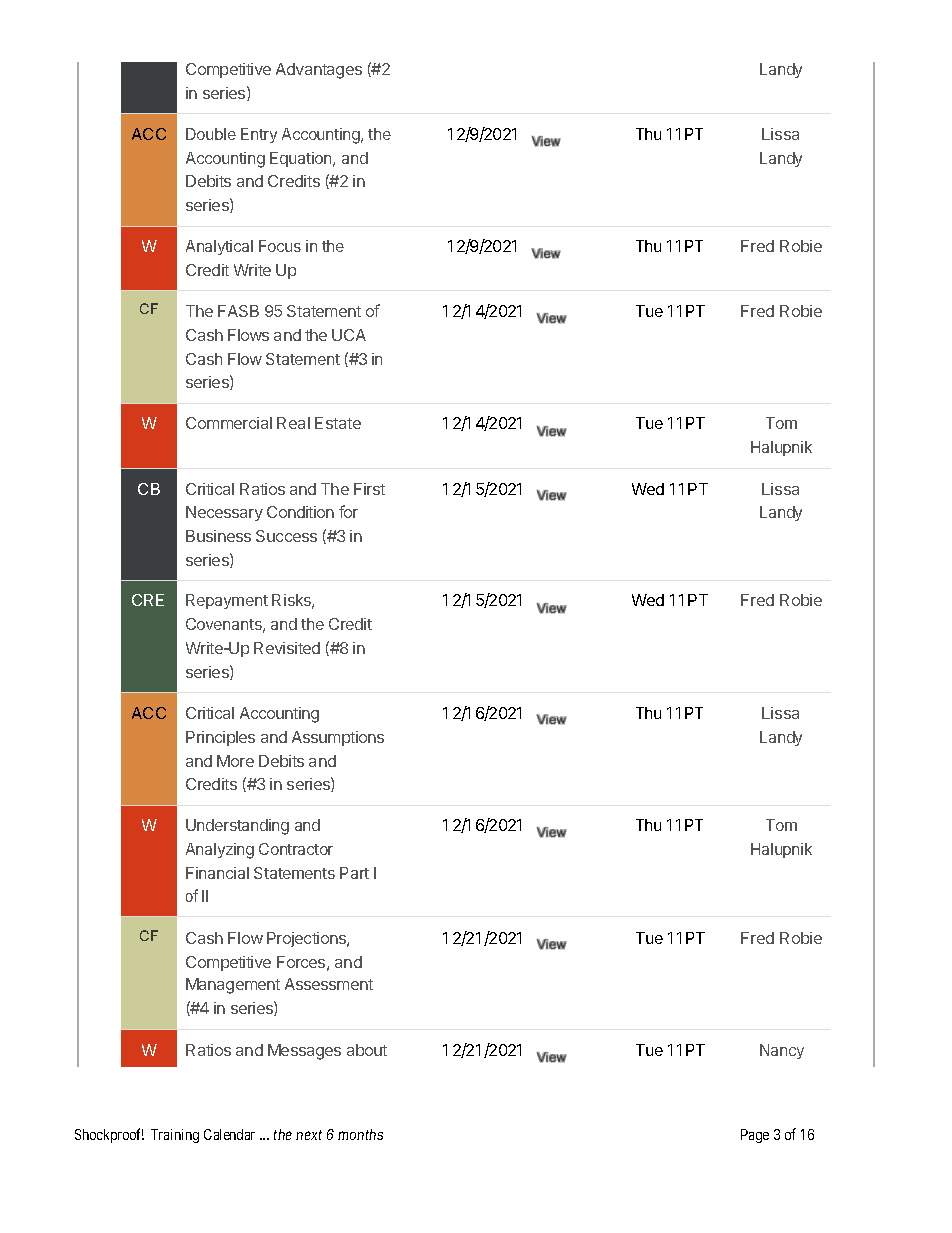 Image resolution: width=952 pixels, height=1233 pixels. Describe the element at coordinates (211, 134) in the document. I see `Double` at that location.
